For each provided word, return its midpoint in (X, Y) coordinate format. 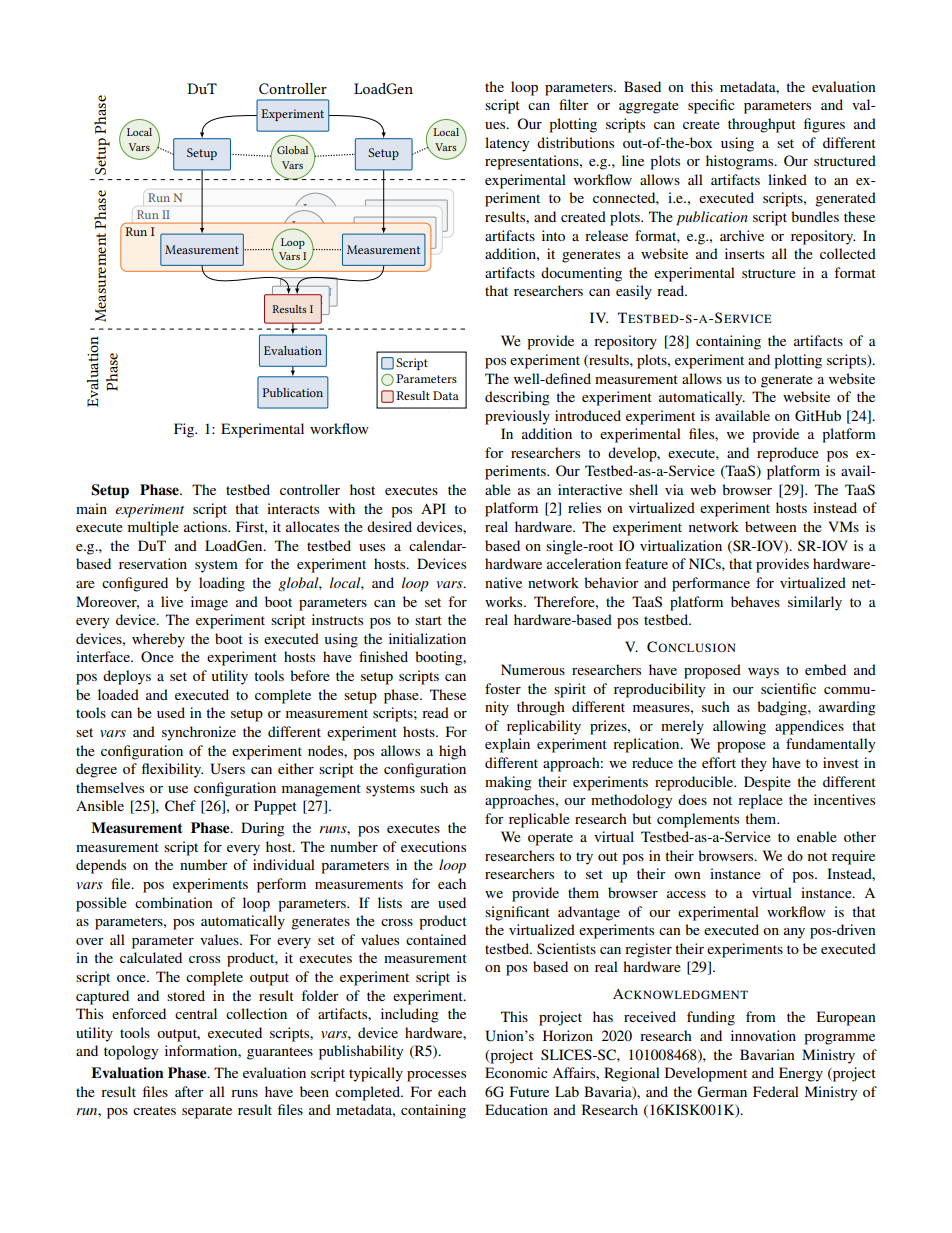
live (172, 601)
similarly (815, 603)
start (428, 620)
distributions (575, 142)
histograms (741, 162)
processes (436, 1076)
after (189, 1091)
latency (507, 144)
